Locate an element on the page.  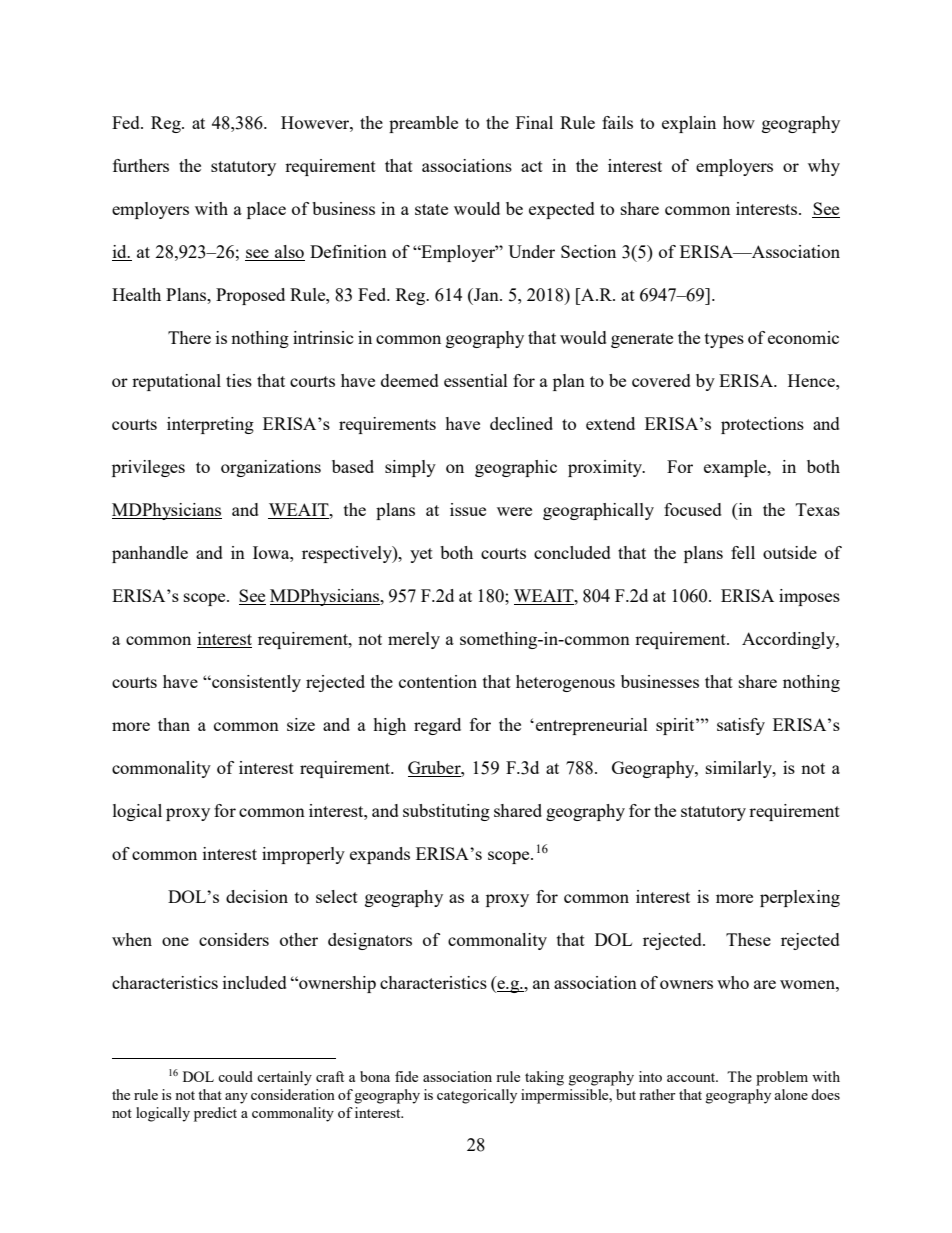
substituting is located at coordinates (446, 812).
